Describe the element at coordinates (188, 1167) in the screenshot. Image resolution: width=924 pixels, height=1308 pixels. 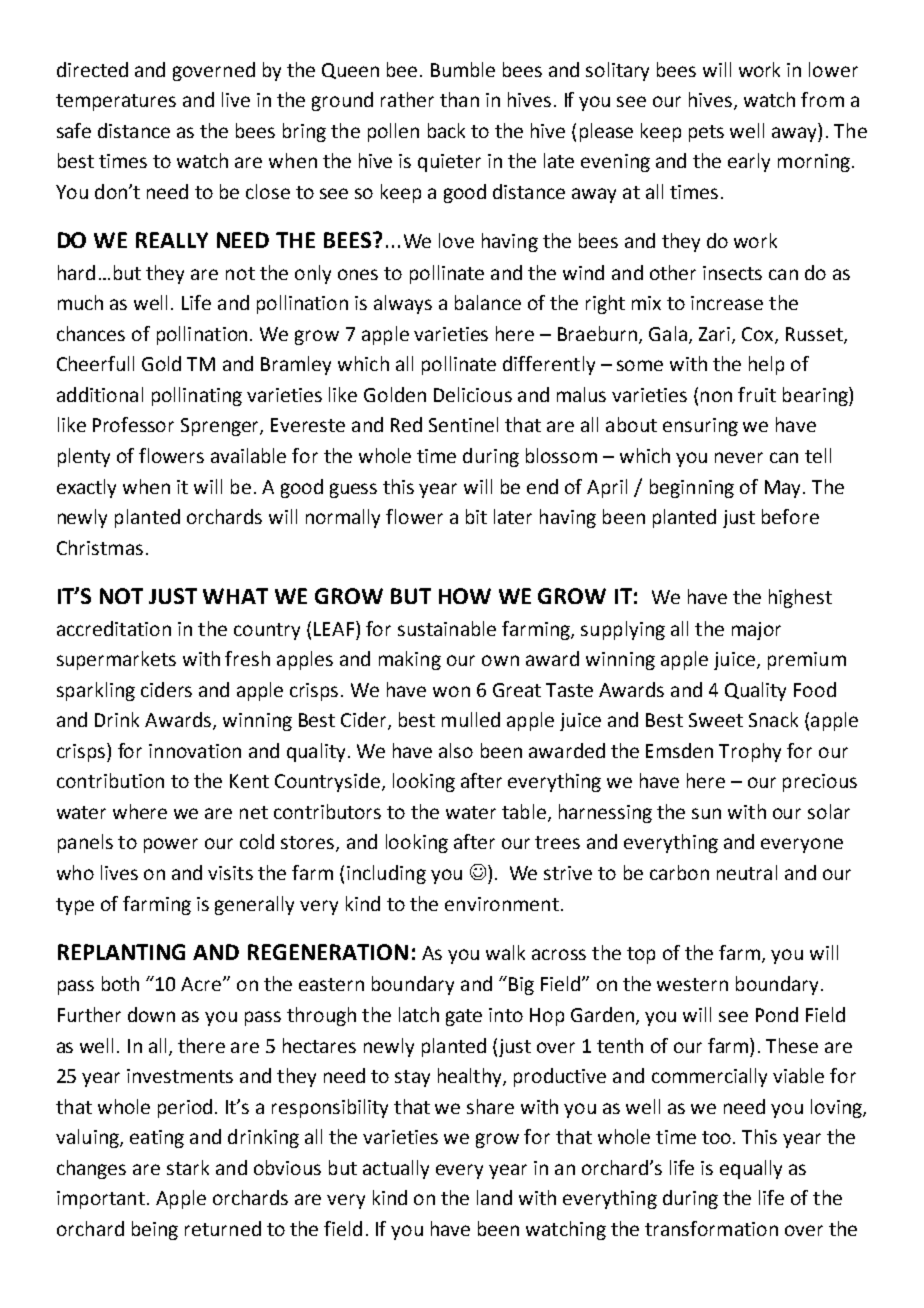
I see `stark` at that location.
